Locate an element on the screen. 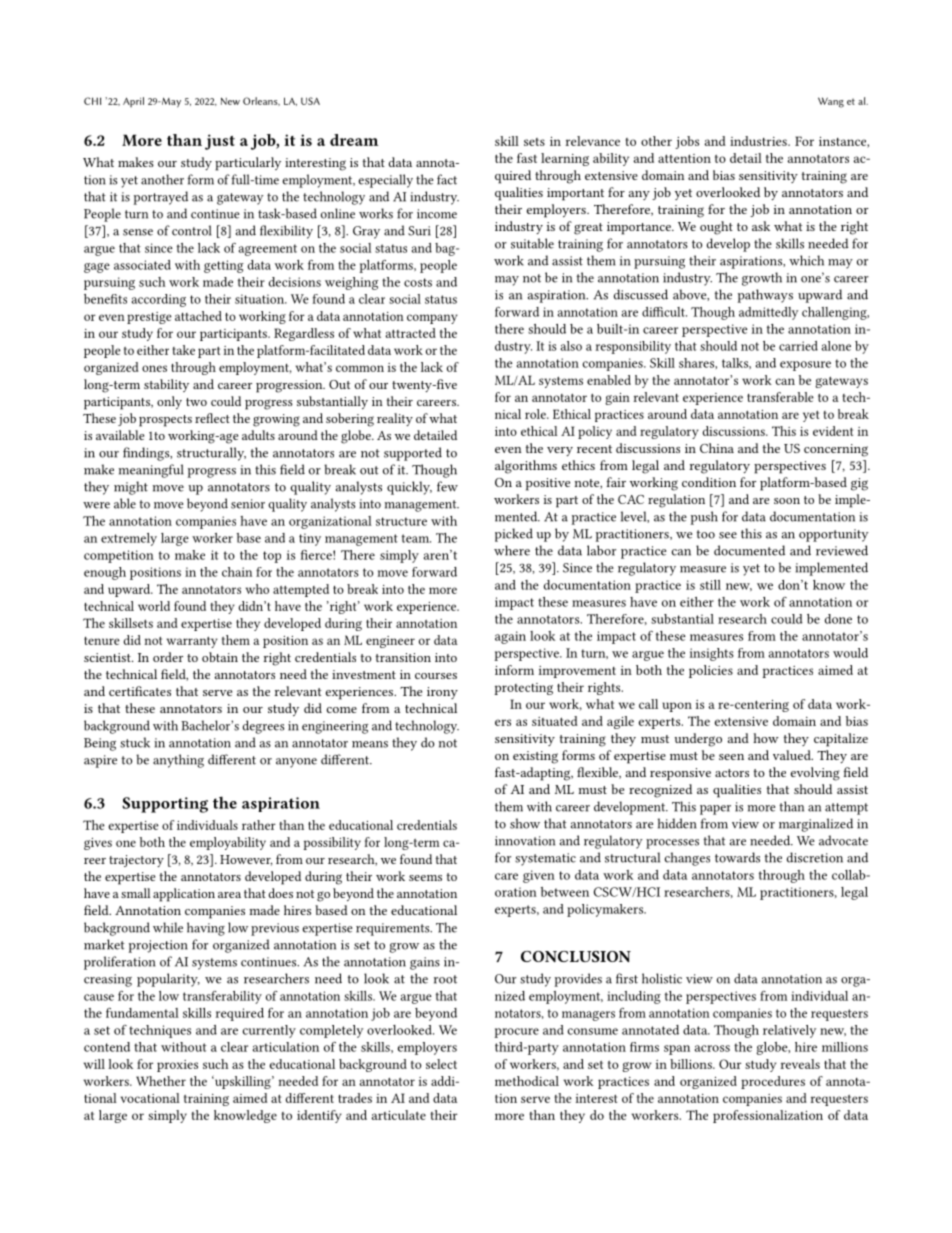  Whether is located at coordinates (161, 1081).
